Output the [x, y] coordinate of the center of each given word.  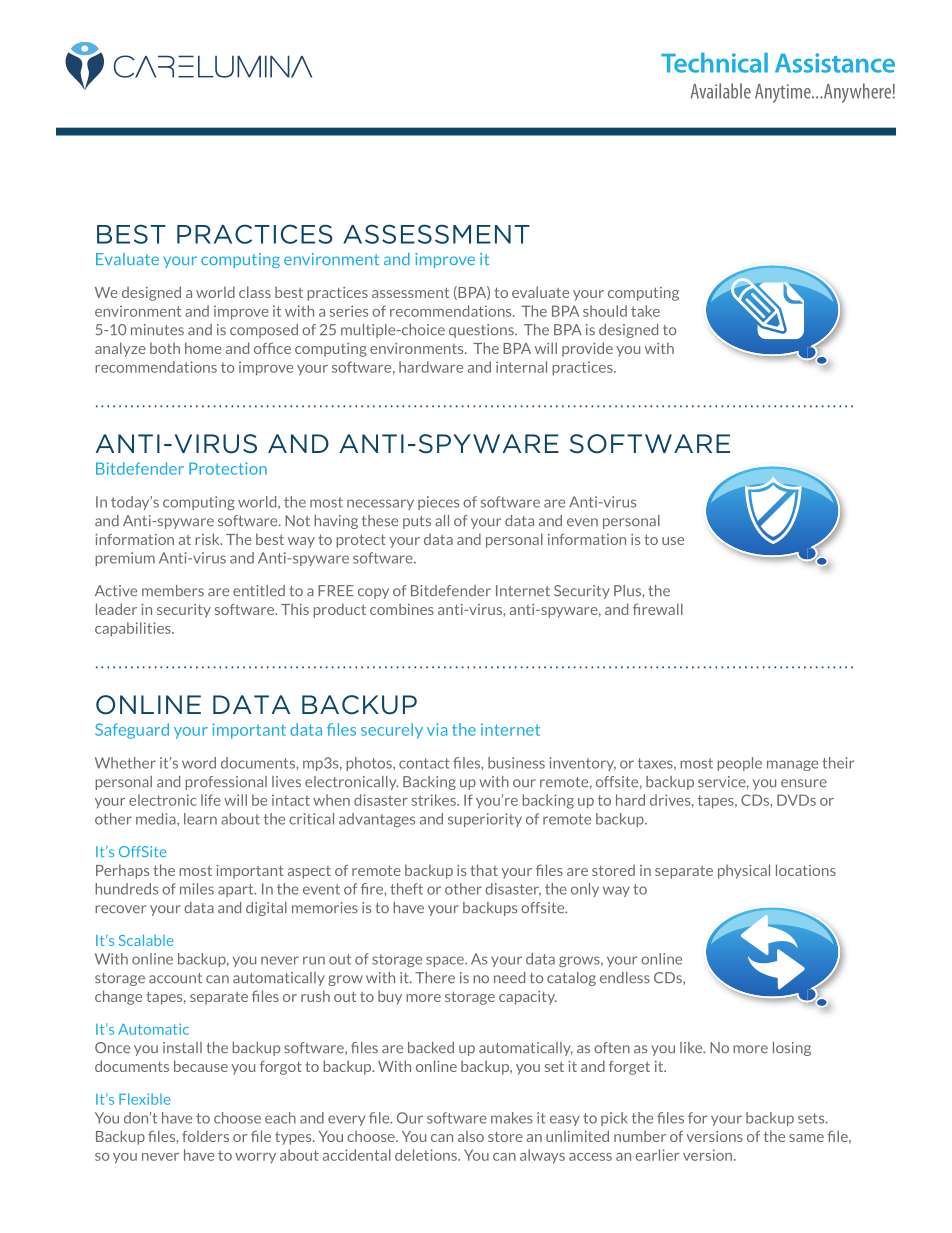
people [739, 764]
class [255, 292]
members [173, 591]
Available [721, 91]
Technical [714, 63]
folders [205, 1136]
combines [402, 609]
